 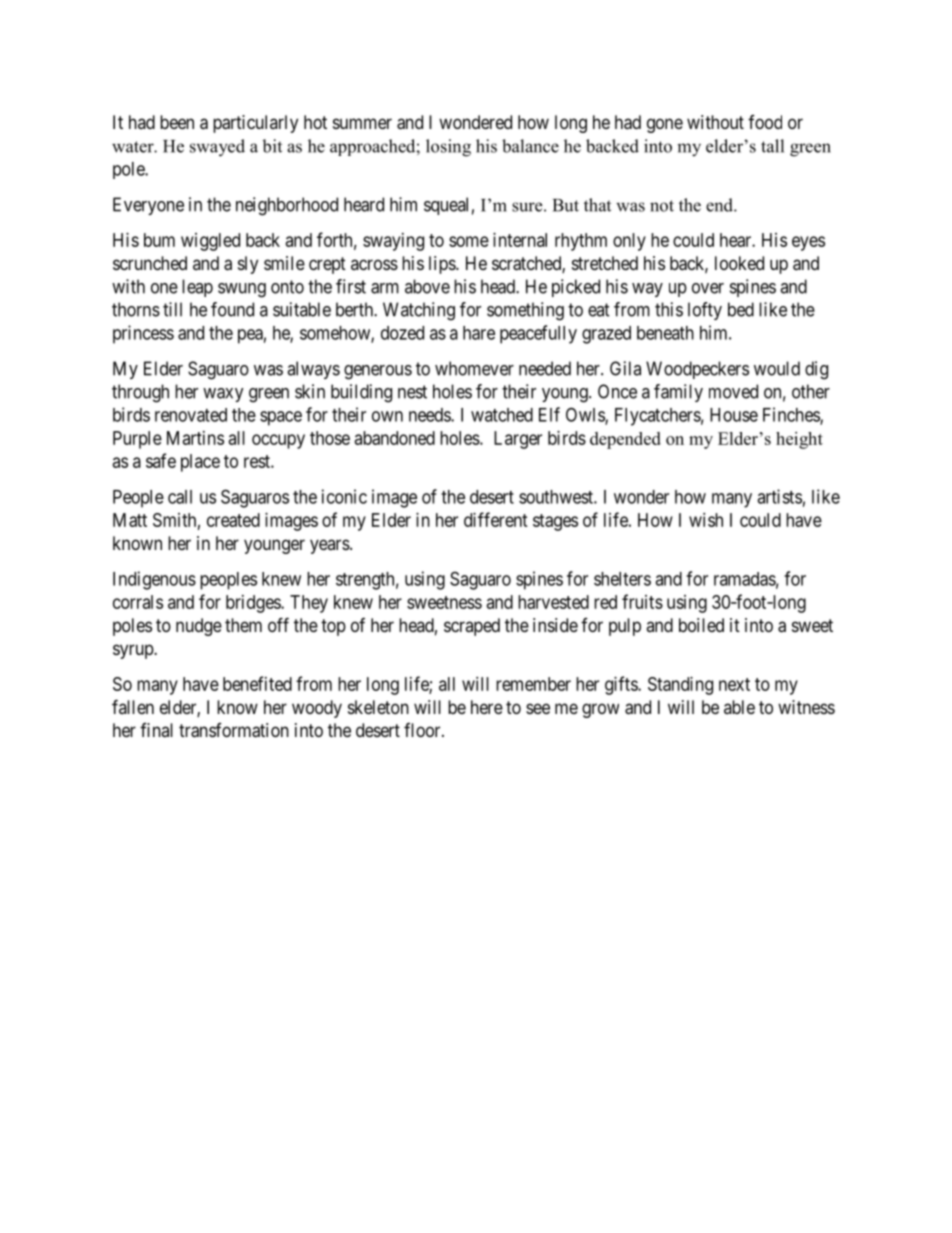 I want to click on losing, so click(x=448, y=148).
